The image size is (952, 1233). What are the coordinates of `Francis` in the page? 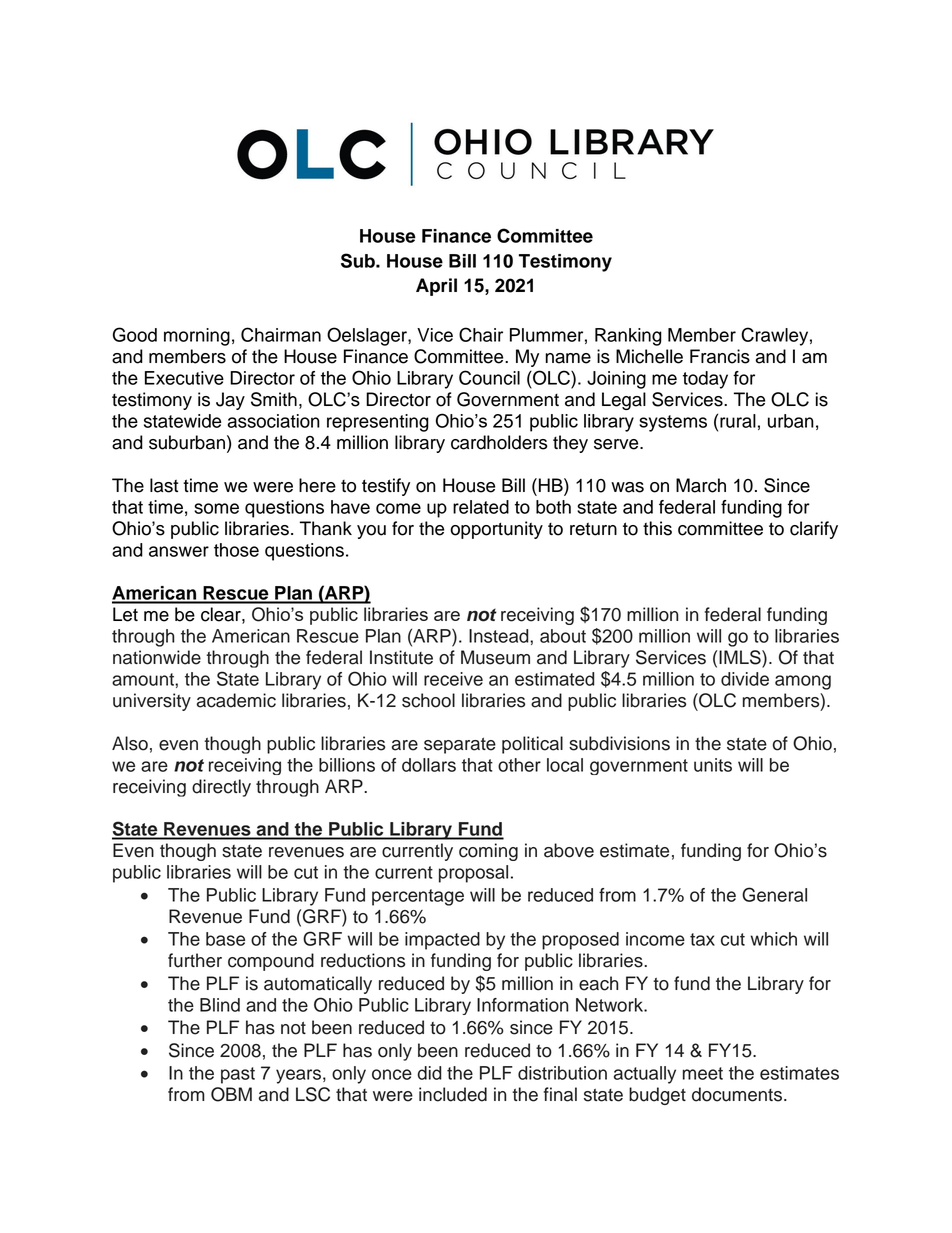 It's located at (720, 356).
